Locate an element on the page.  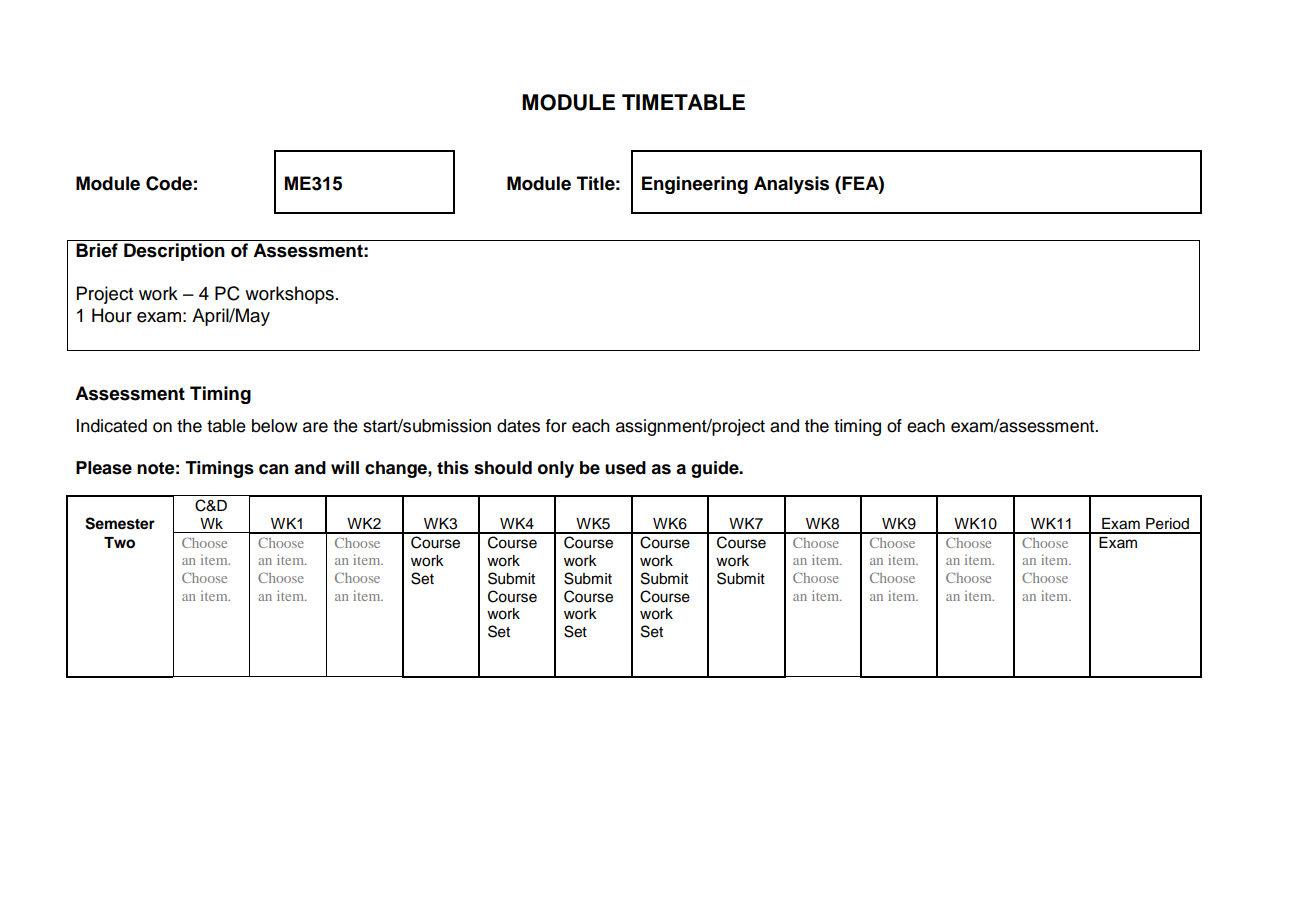
Semester is located at coordinates (120, 523).
